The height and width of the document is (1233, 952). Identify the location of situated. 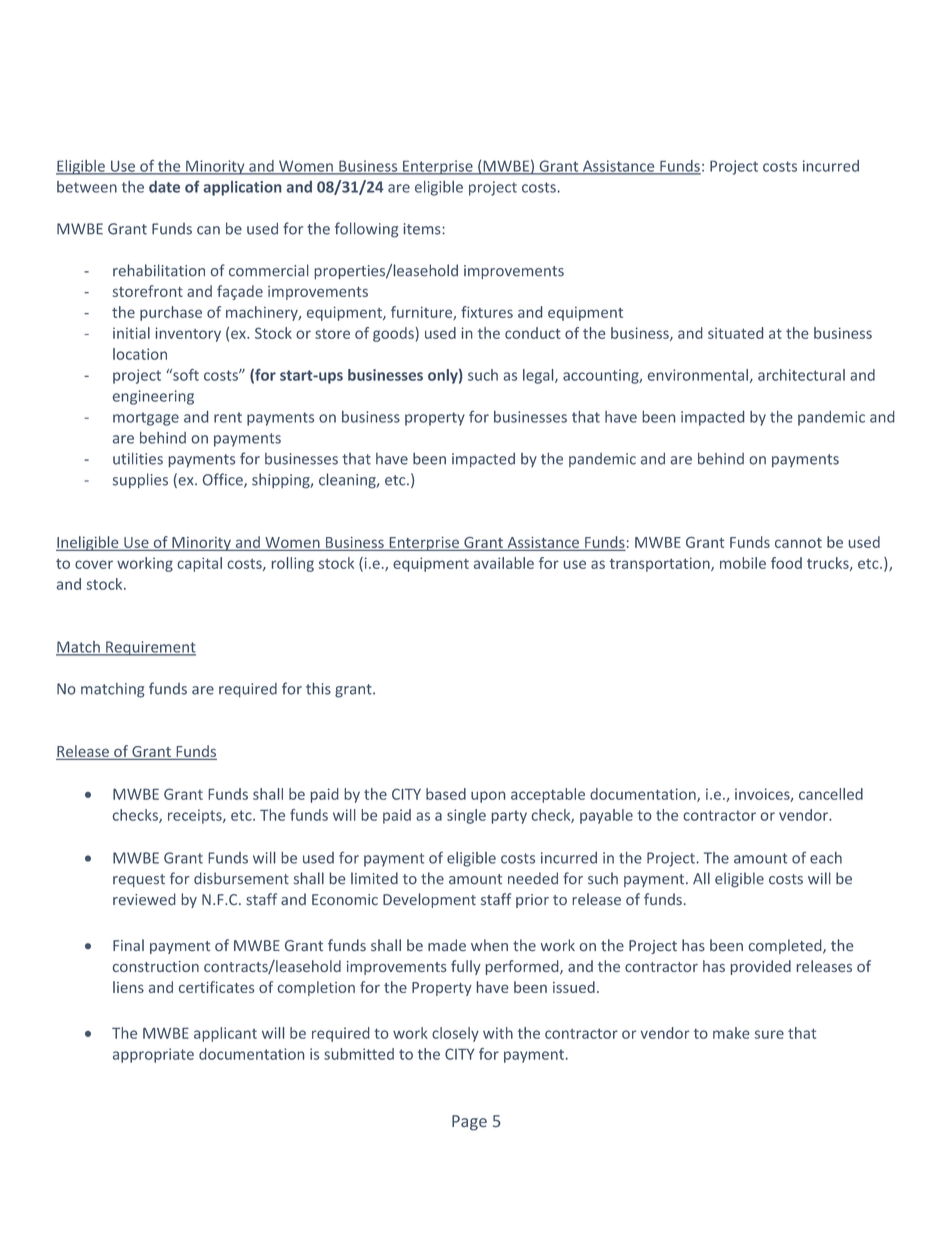
(735, 333).
